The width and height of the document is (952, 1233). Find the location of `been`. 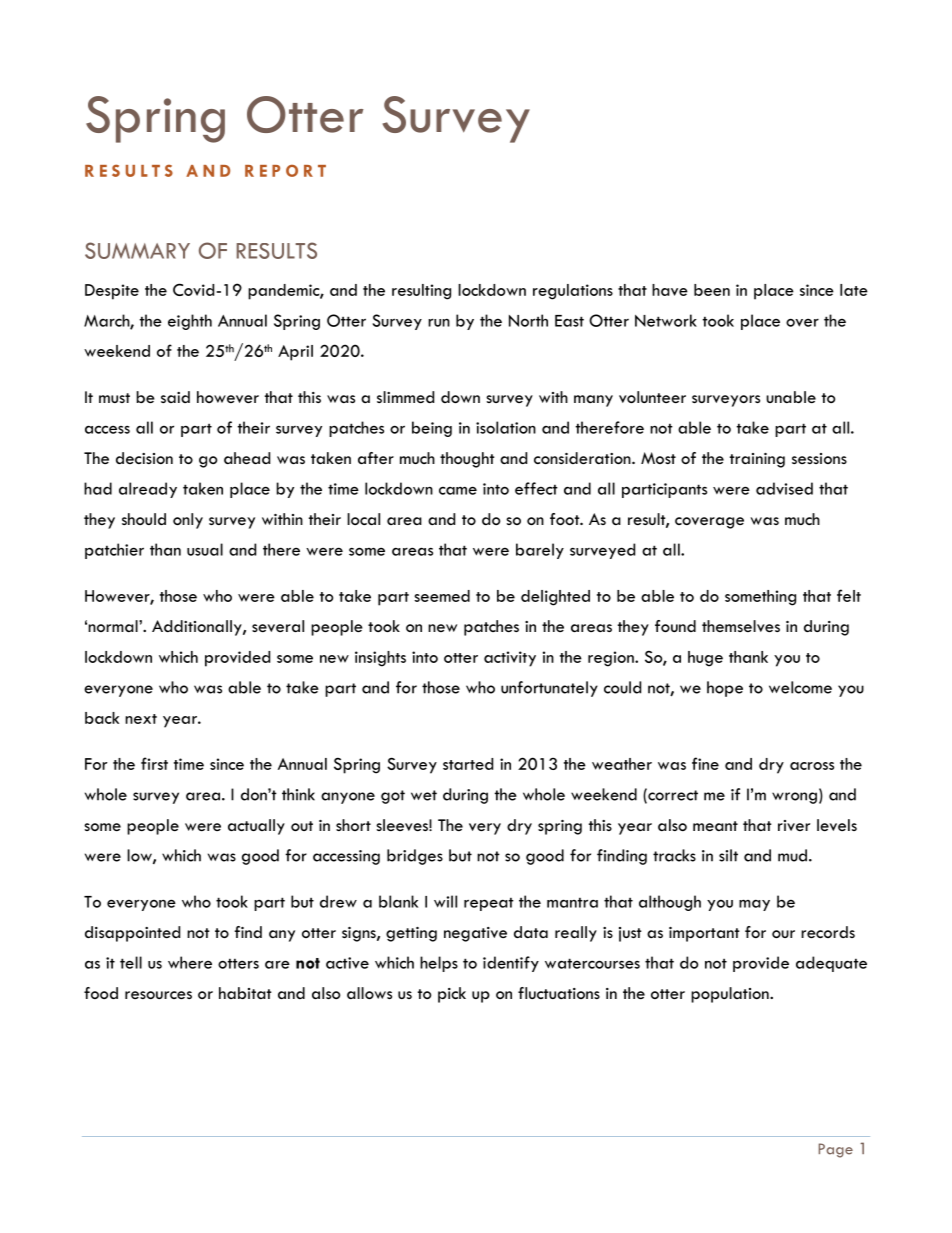

been is located at coordinates (712, 290).
